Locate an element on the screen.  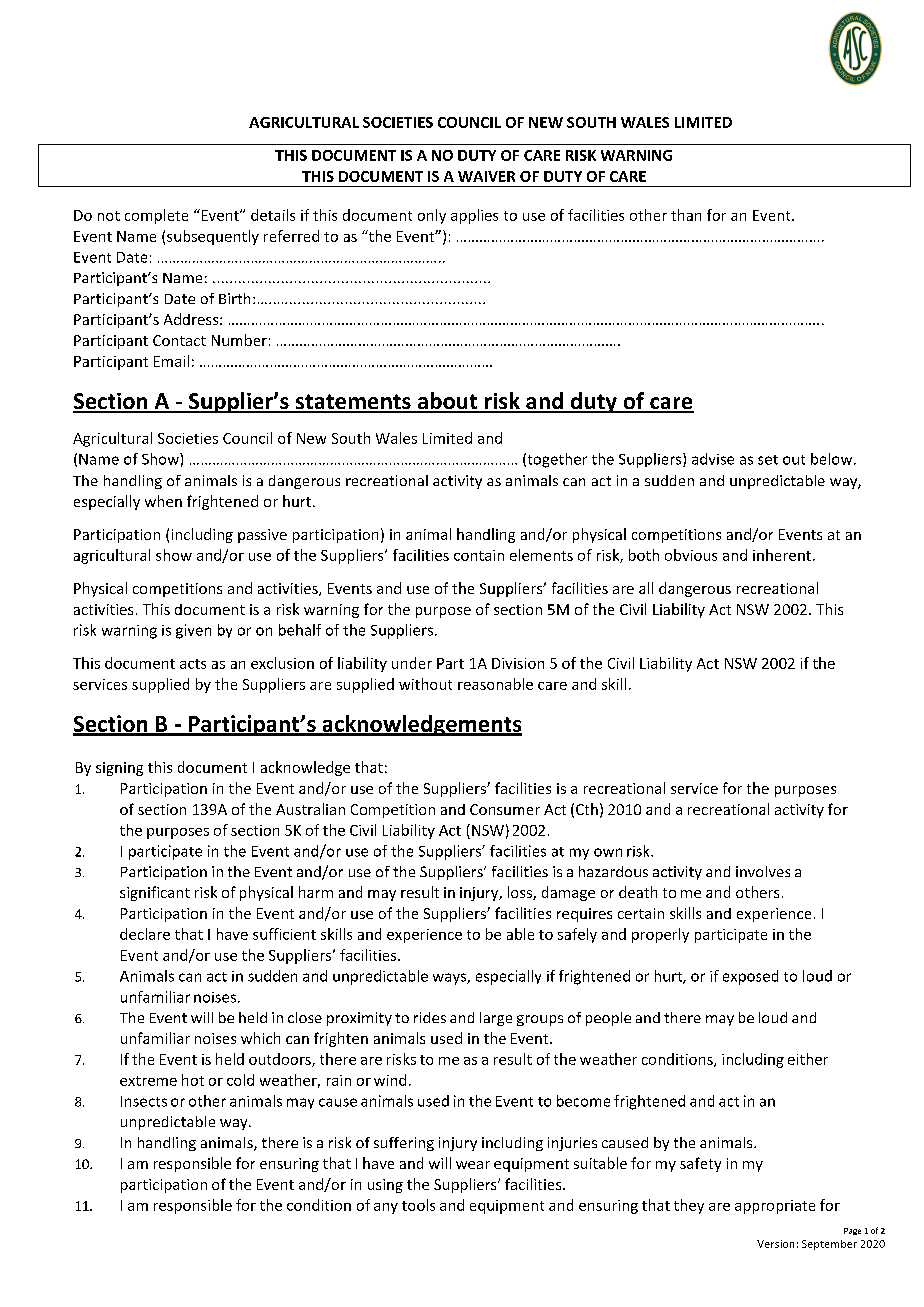
hot is located at coordinates (193, 1080).
